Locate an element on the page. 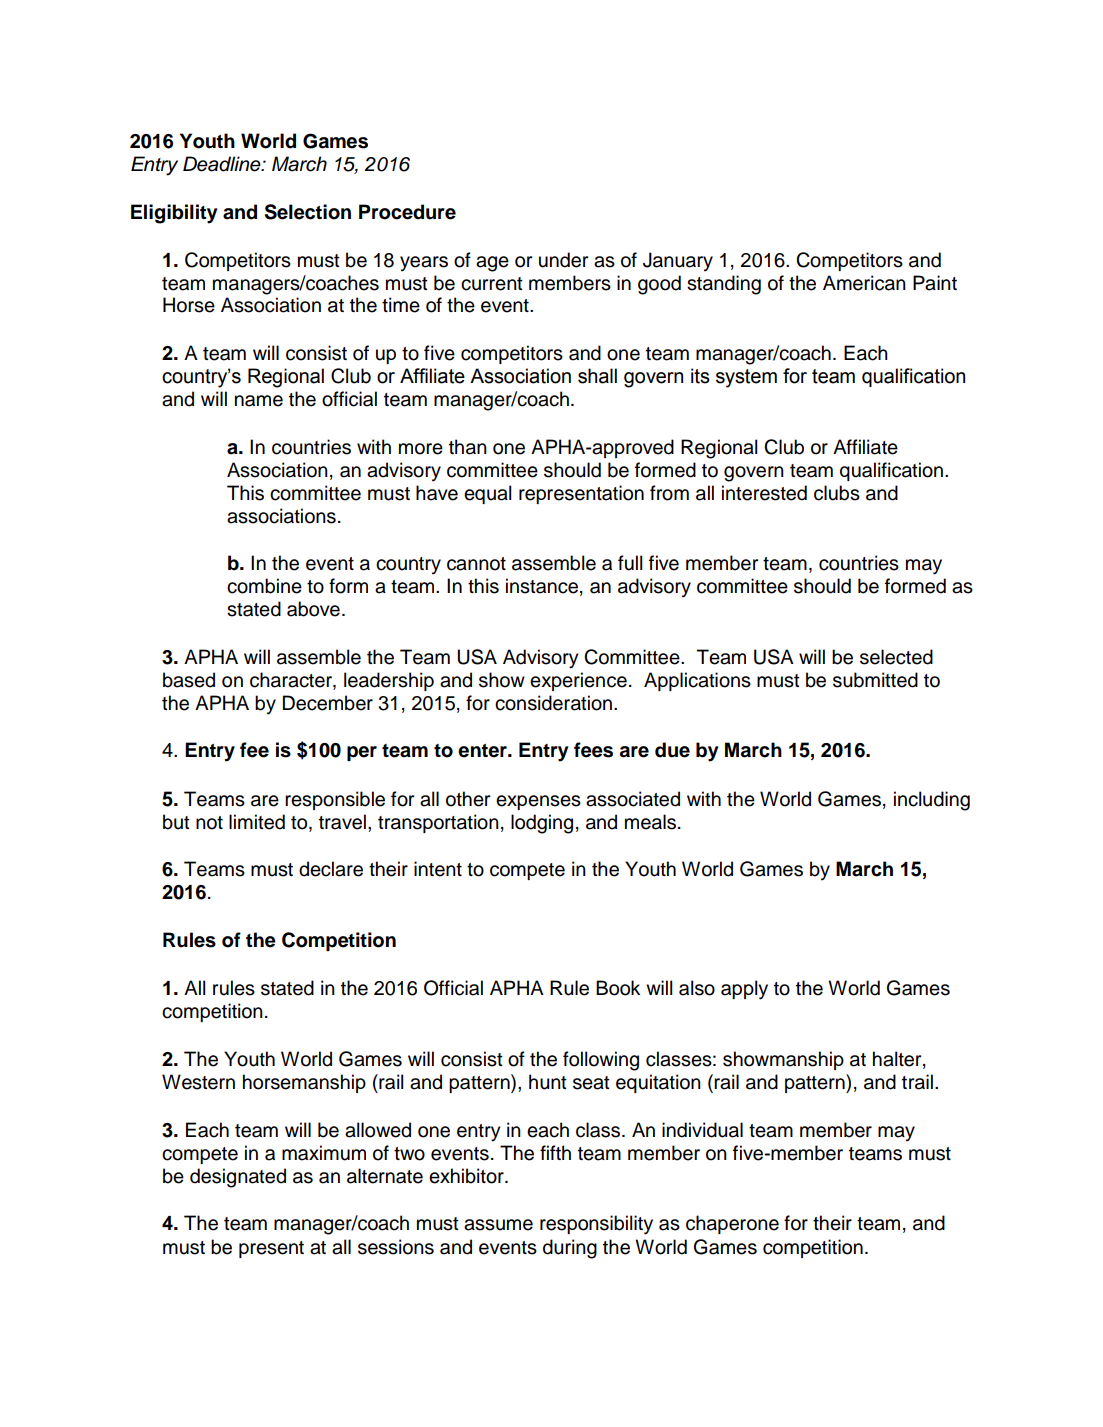 This document has height=1427, width=1103. full is located at coordinates (630, 563).
